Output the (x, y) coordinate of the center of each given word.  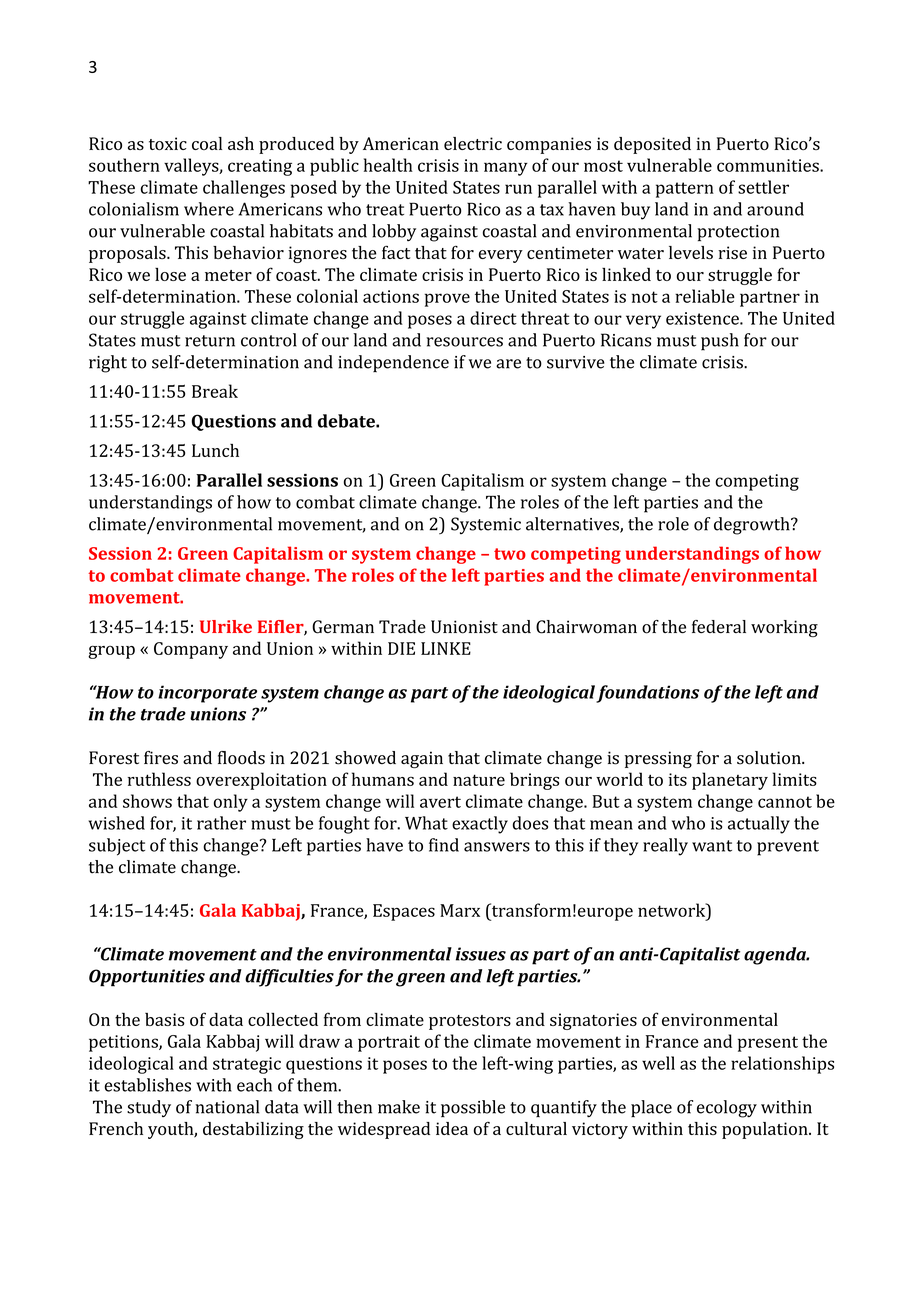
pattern (685, 190)
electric (473, 143)
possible (473, 1108)
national (227, 1107)
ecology (727, 1109)
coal (207, 143)
